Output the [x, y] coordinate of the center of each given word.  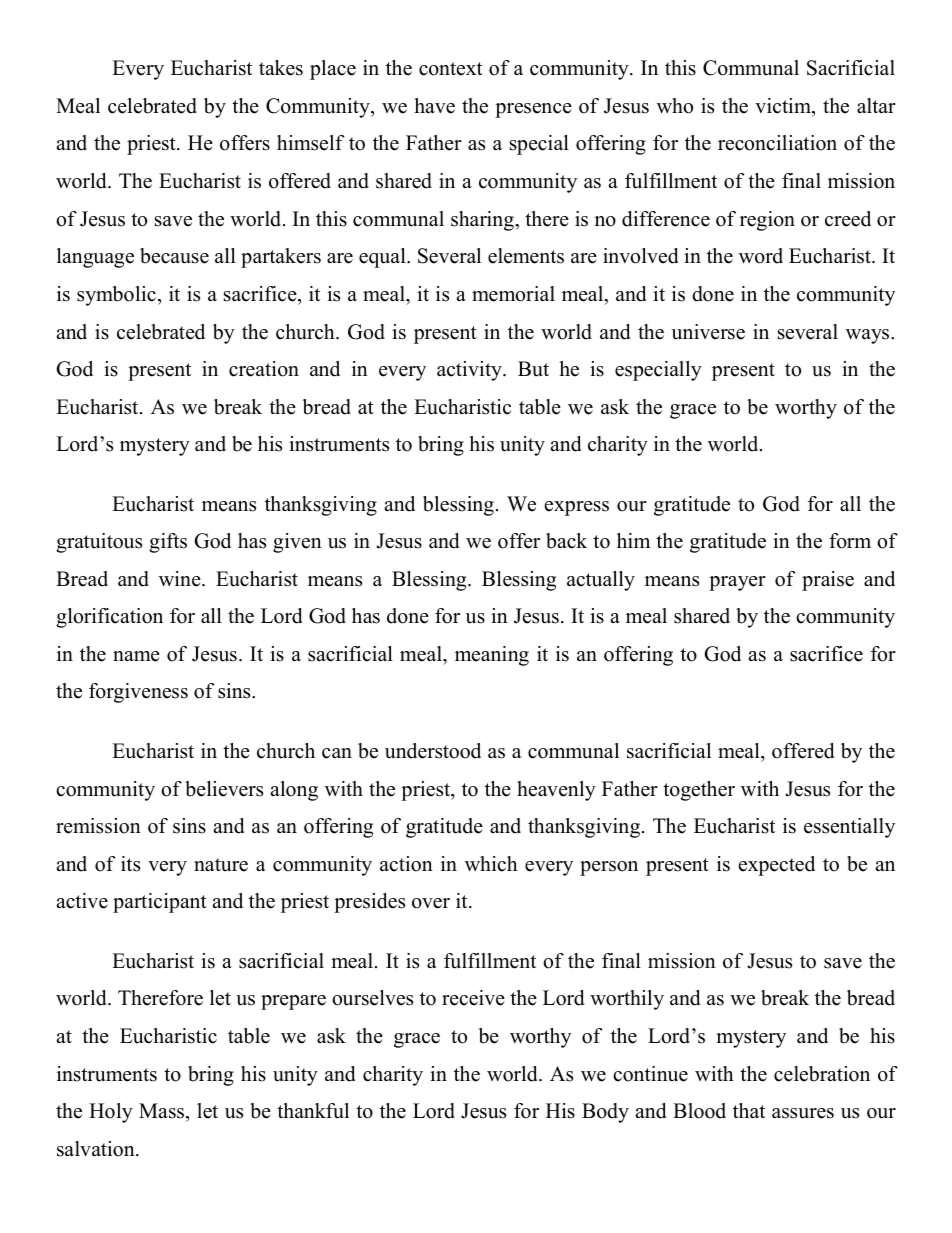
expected [777, 866]
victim [784, 106]
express [577, 508]
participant [160, 903]
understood [433, 751]
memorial [513, 294]
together [699, 791]
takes [281, 68]
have [435, 106]
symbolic [116, 296]
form [850, 541]
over [431, 903]
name [136, 656]
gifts [168, 543]
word [761, 256]
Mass [161, 1111]
